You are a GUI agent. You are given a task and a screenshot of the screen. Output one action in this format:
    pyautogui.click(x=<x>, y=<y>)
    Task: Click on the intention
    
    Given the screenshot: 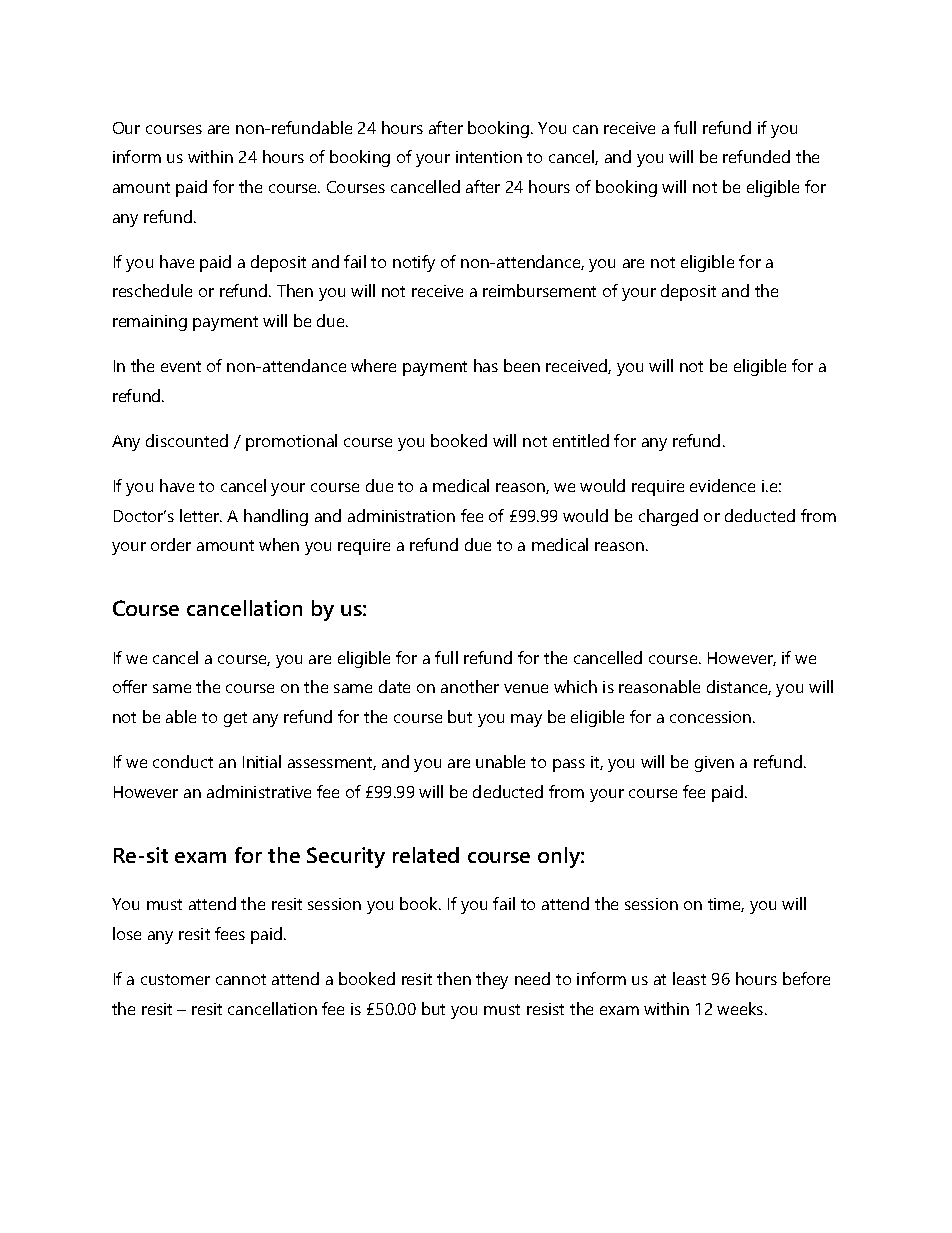 What is the action you would take?
    pyautogui.click(x=489, y=157)
